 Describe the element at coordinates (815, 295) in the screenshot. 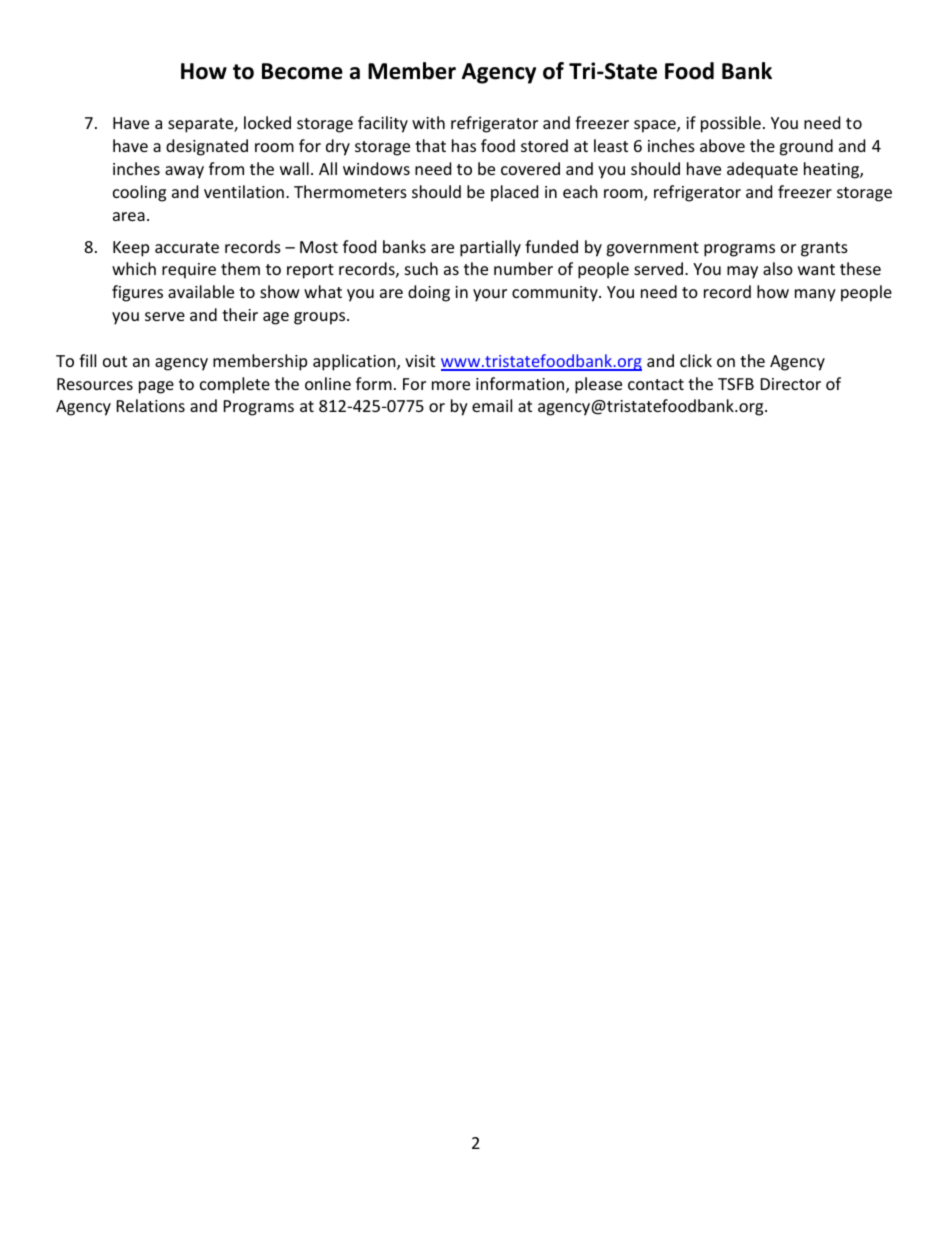

I see `many` at that location.
